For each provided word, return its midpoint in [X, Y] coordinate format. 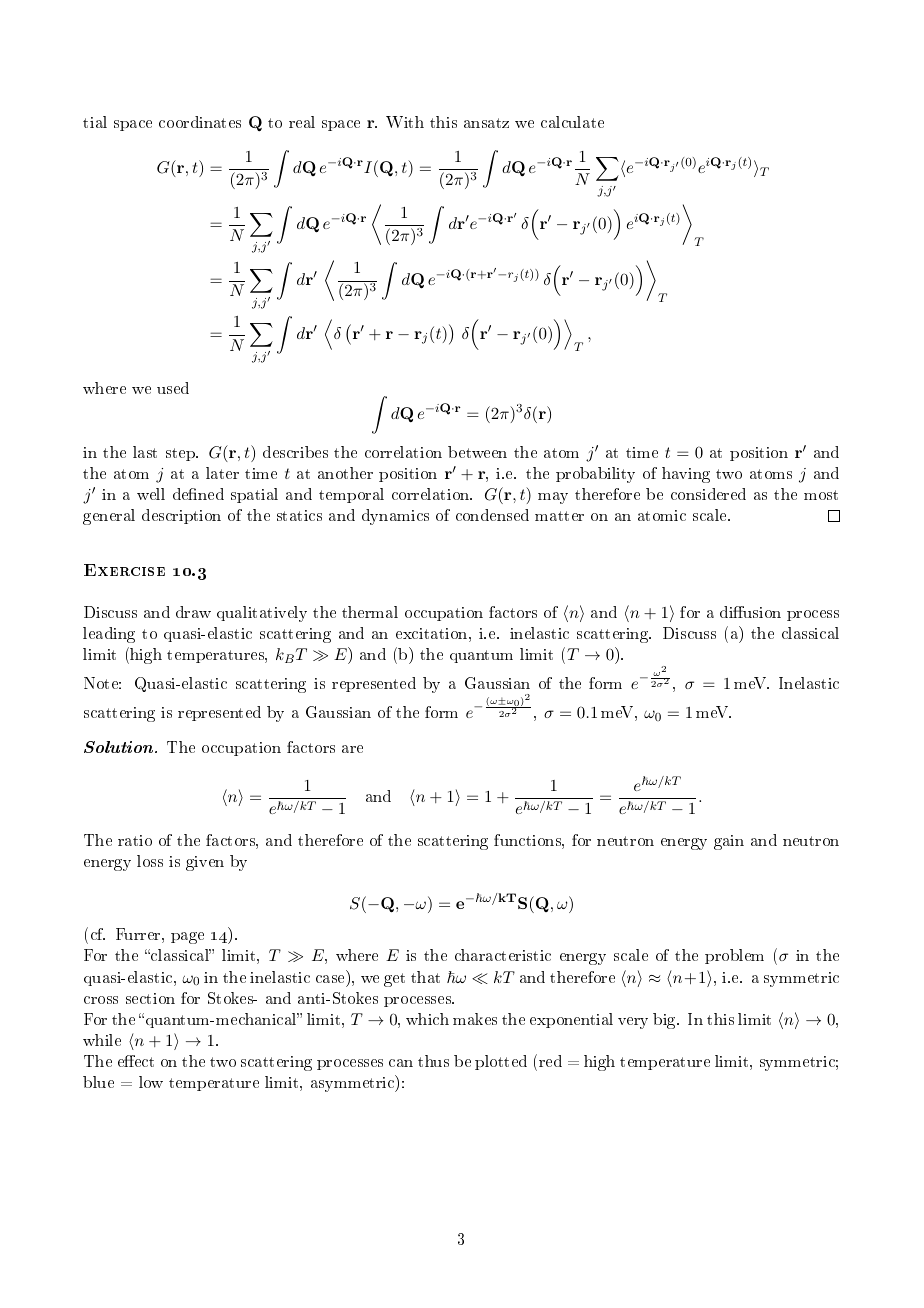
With [405, 122]
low [151, 1082]
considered [708, 494]
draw [193, 612]
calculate [572, 122]
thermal [370, 612]
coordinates [200, 122]
